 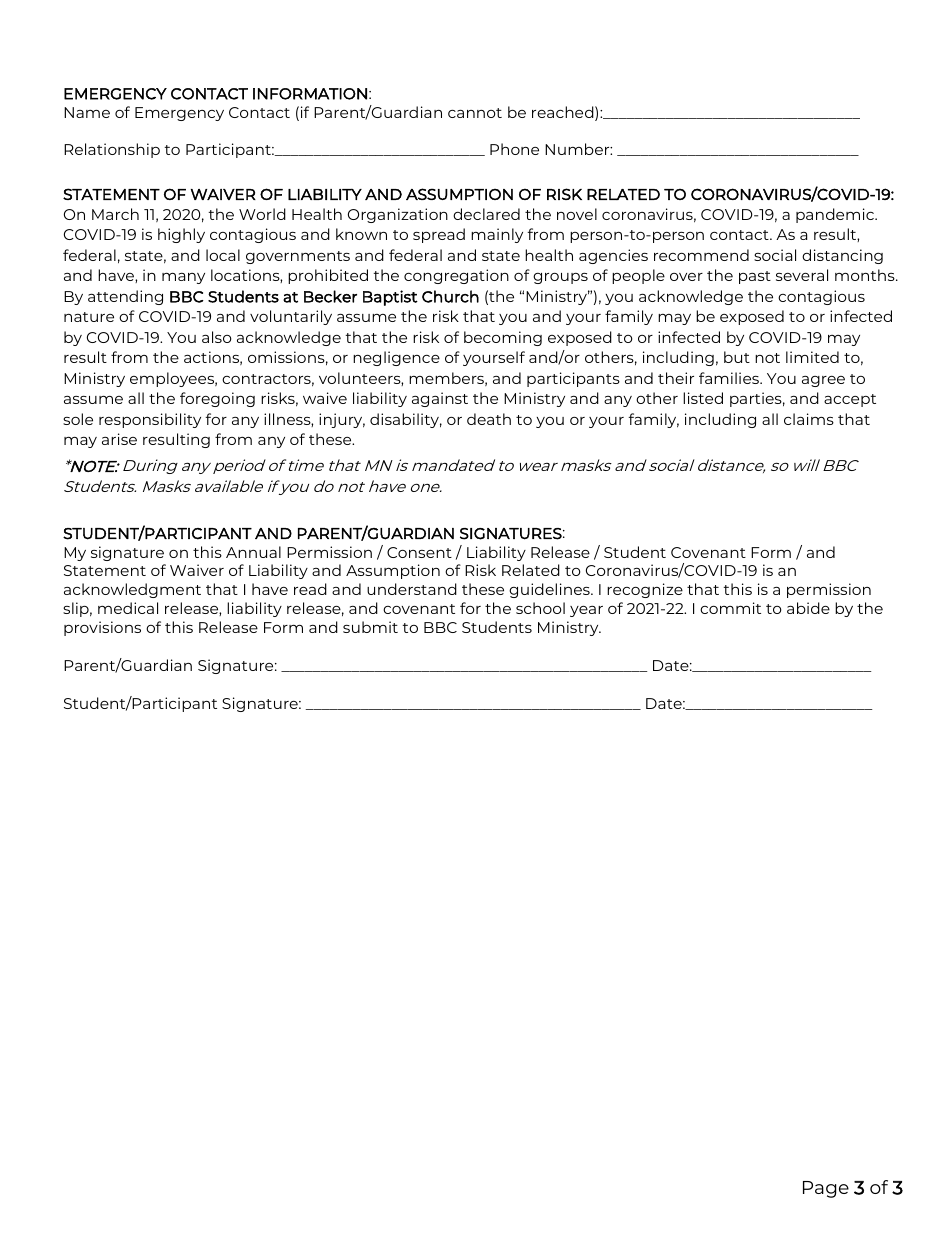 What do you see at coordinates (112, 150) in the page?
I see `Relationship` at bounding box center [112, 150].
